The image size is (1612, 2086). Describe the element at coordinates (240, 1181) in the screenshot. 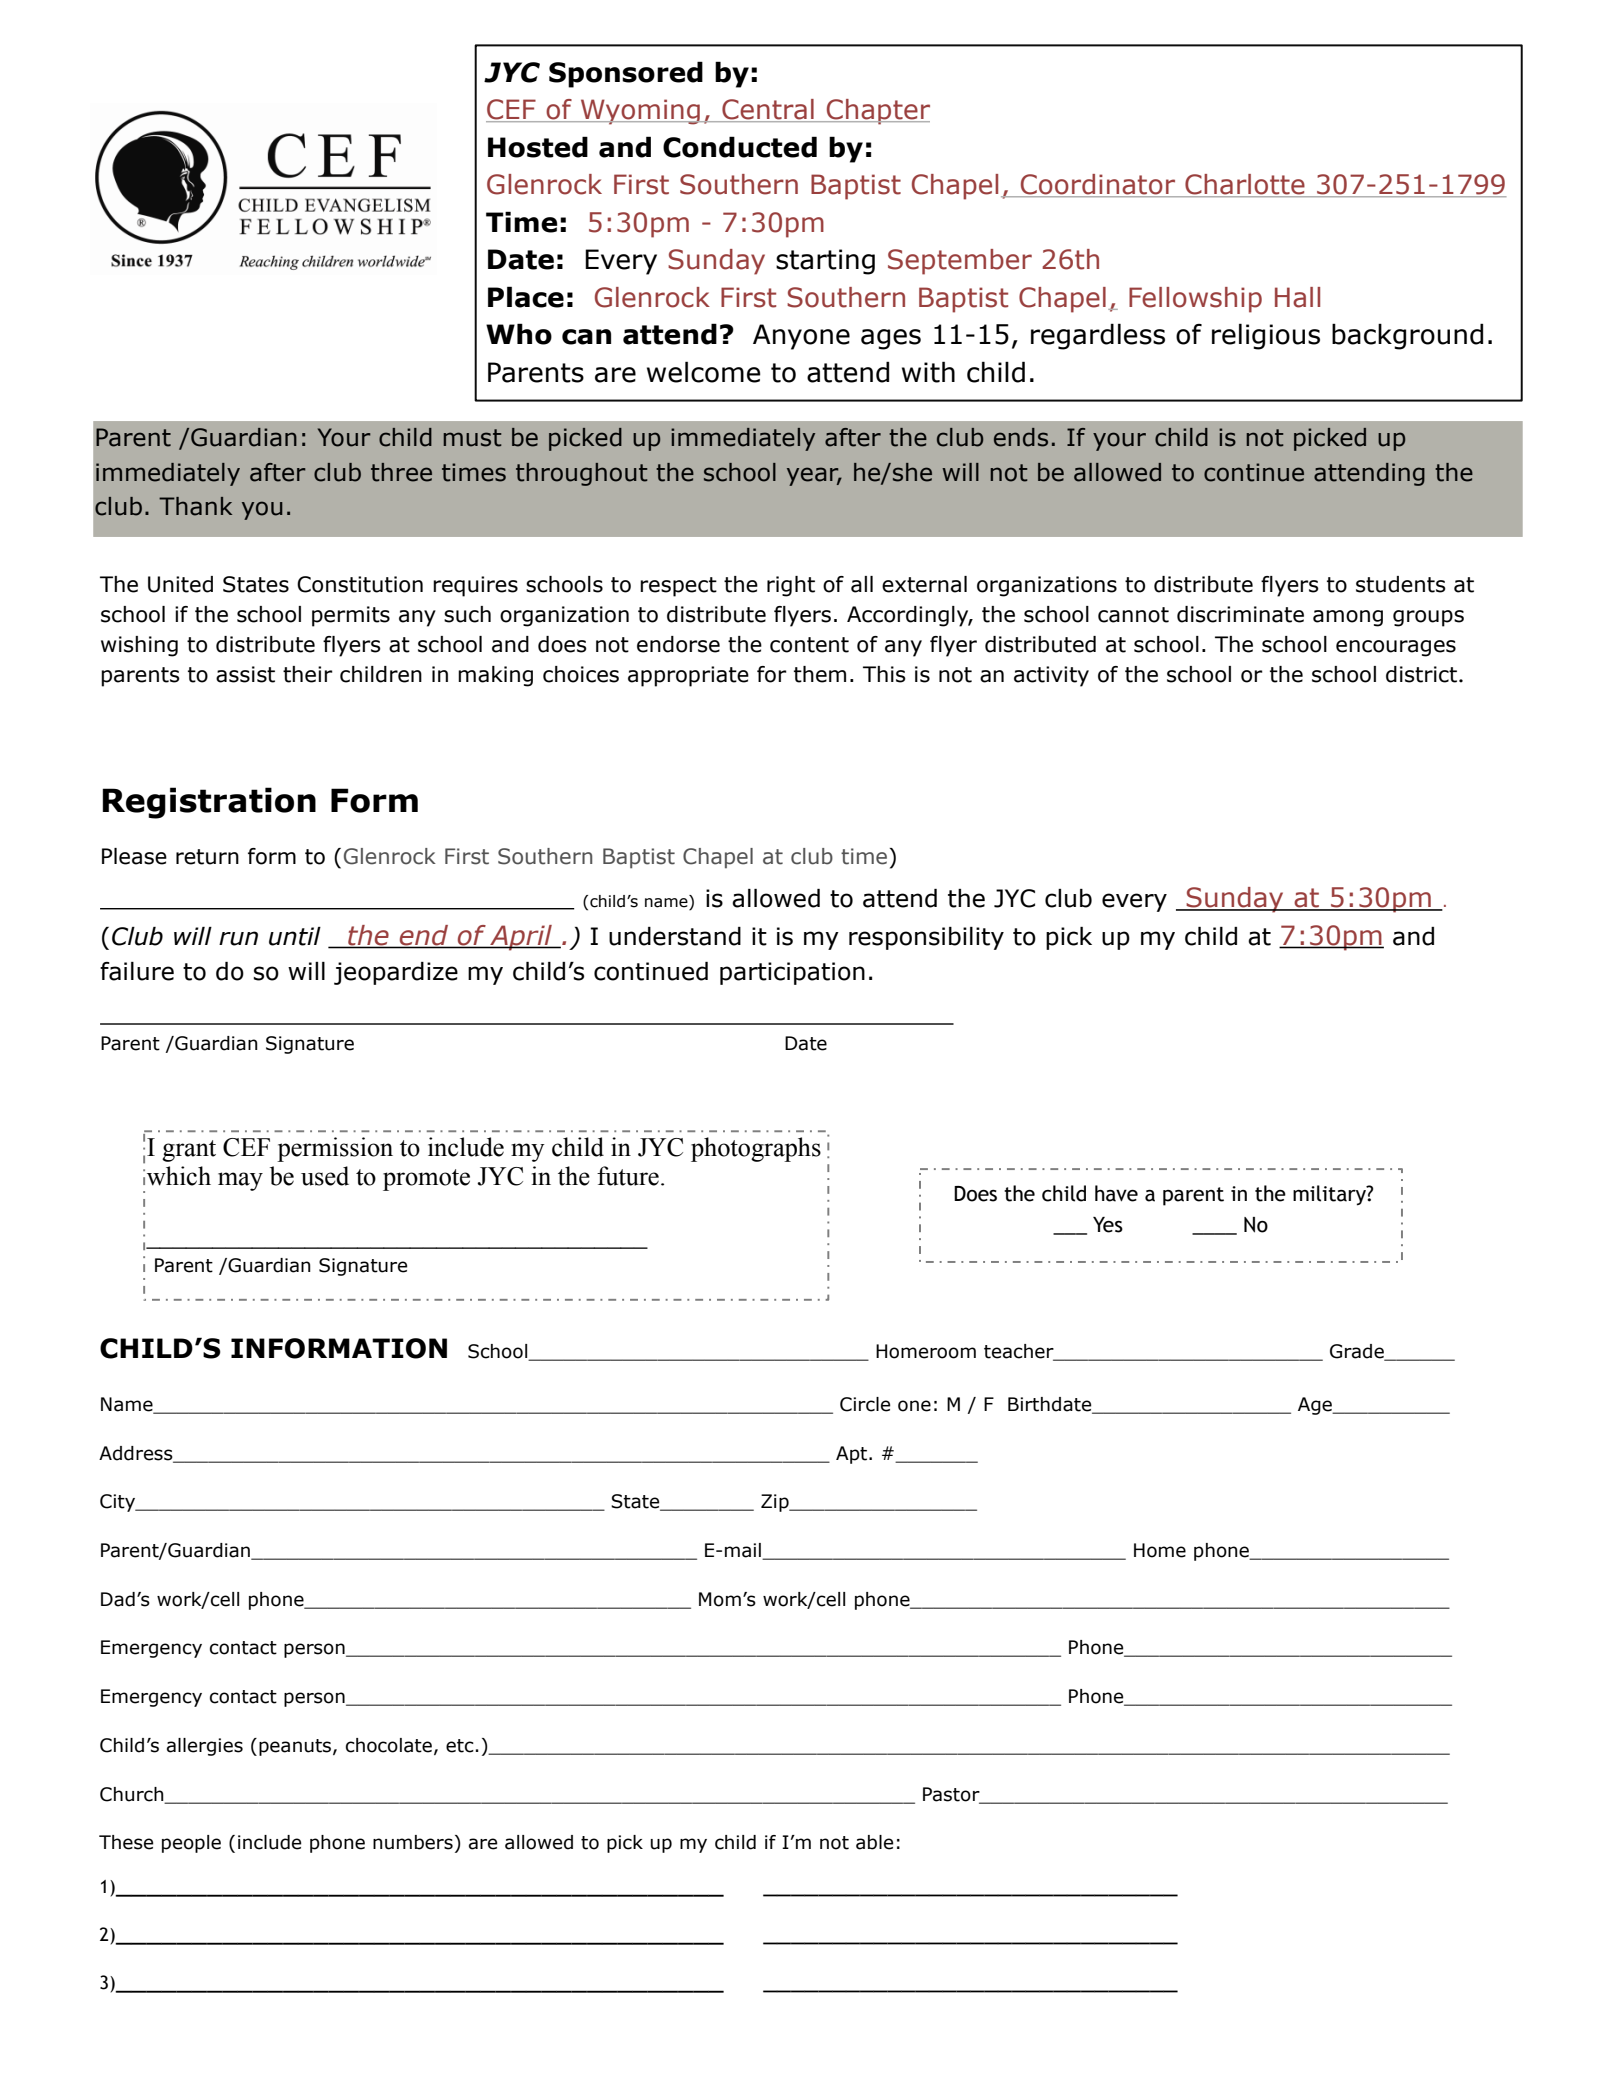

I see `may` at that location.
